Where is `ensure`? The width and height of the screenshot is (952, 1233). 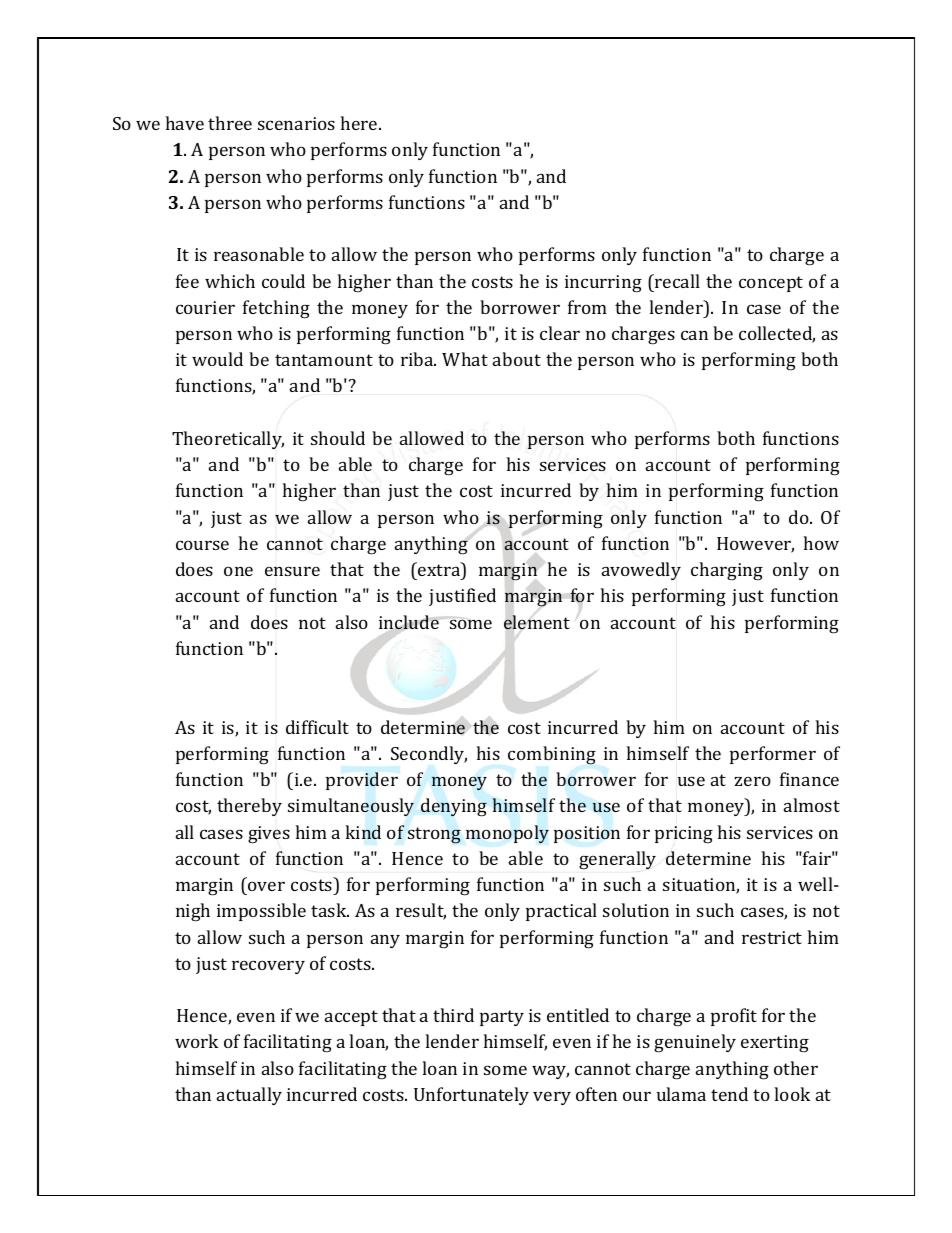
ensure is located at coordinates (292, 571).
